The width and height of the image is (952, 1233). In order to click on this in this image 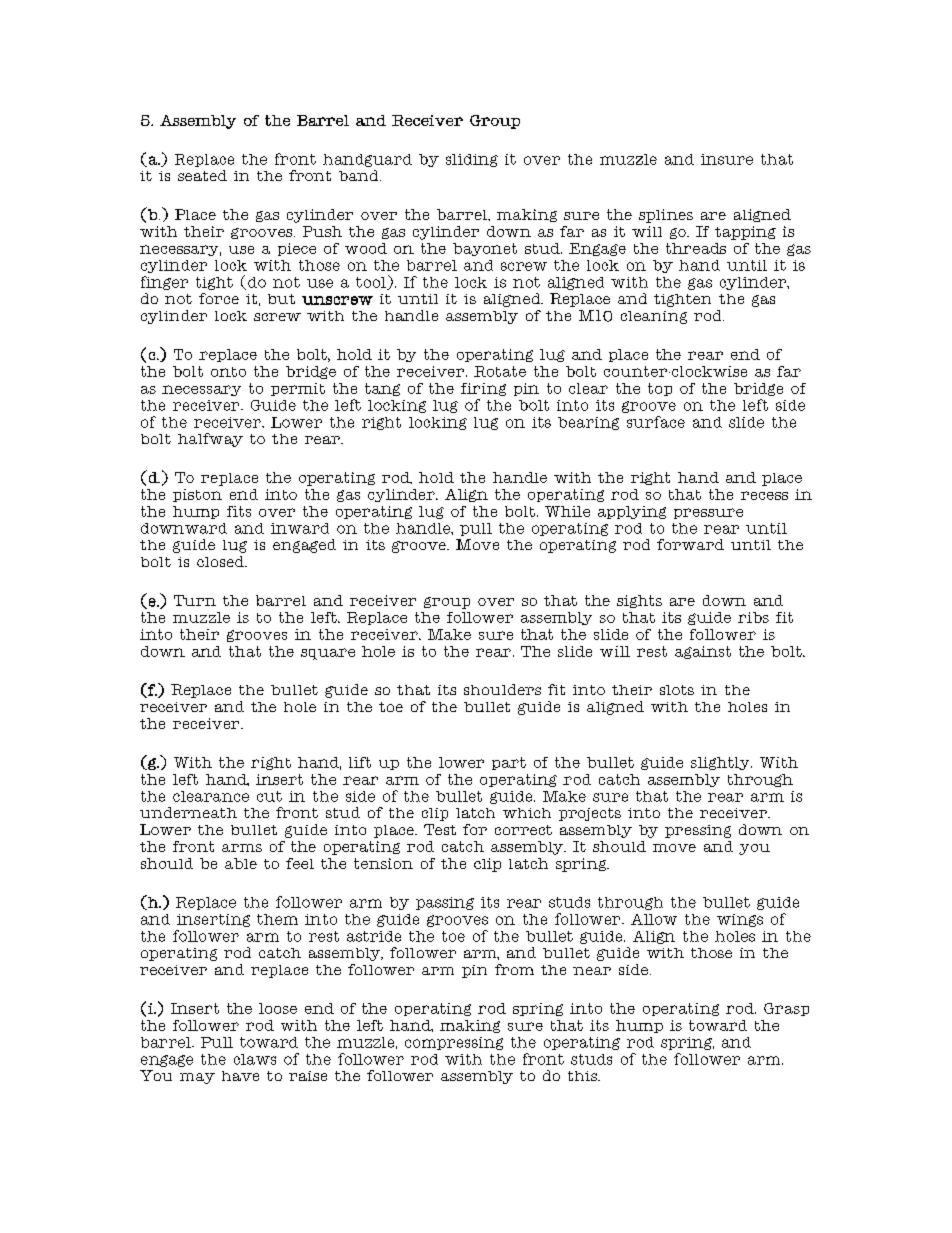, I will do `click(583, 1076)`.
